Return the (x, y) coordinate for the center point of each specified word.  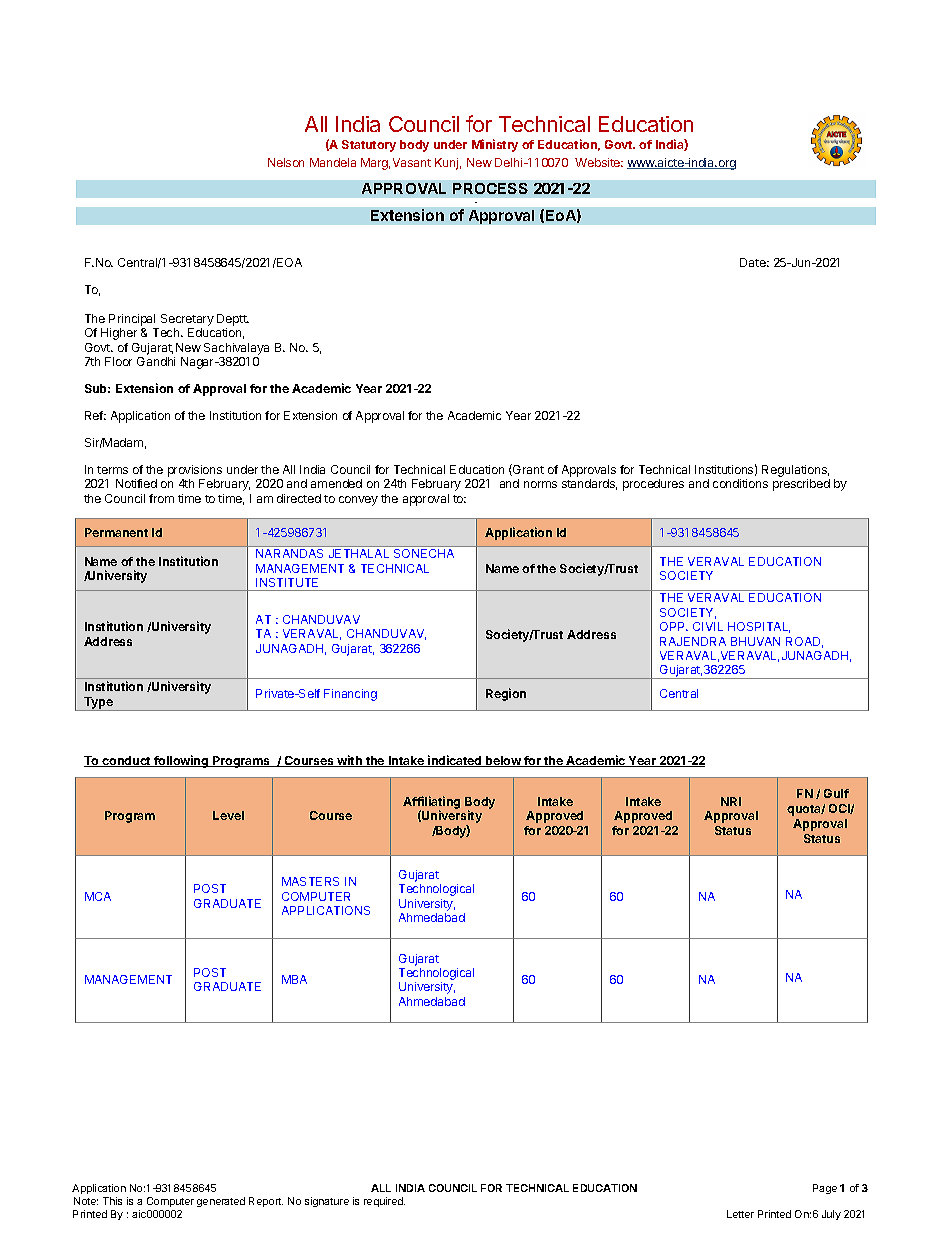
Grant (527, 470)
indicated (455, 761)
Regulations (795, 471)
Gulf (836, 793)
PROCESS (490, 188)
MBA (294, 979)
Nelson (286, 162)
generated (221, 1202)
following (181, 761)
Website (599, 162)
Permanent (116, 532)
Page (825, 1189)
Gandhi (156, 361)
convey (358, 501)
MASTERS (310, 881)
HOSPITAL (759, 627)
